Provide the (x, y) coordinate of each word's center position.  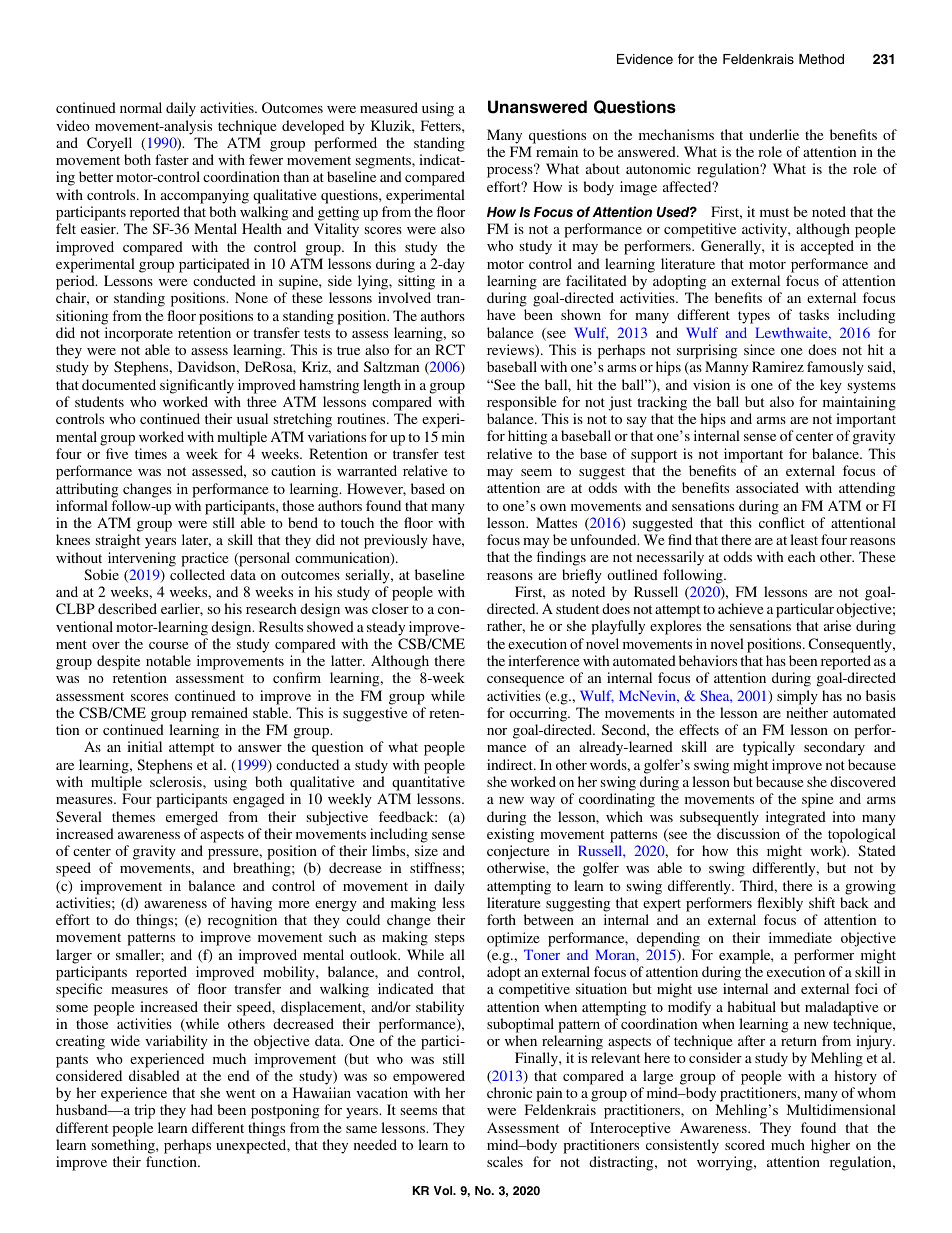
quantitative (428, 783)
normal (141, 107)
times (151, 453)
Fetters (442, 125)
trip (144, 1111)
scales (505, 1161)
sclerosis (177, 781)
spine (818, 800)
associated (767, 487)
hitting (527, 437)
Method (821, 59)
